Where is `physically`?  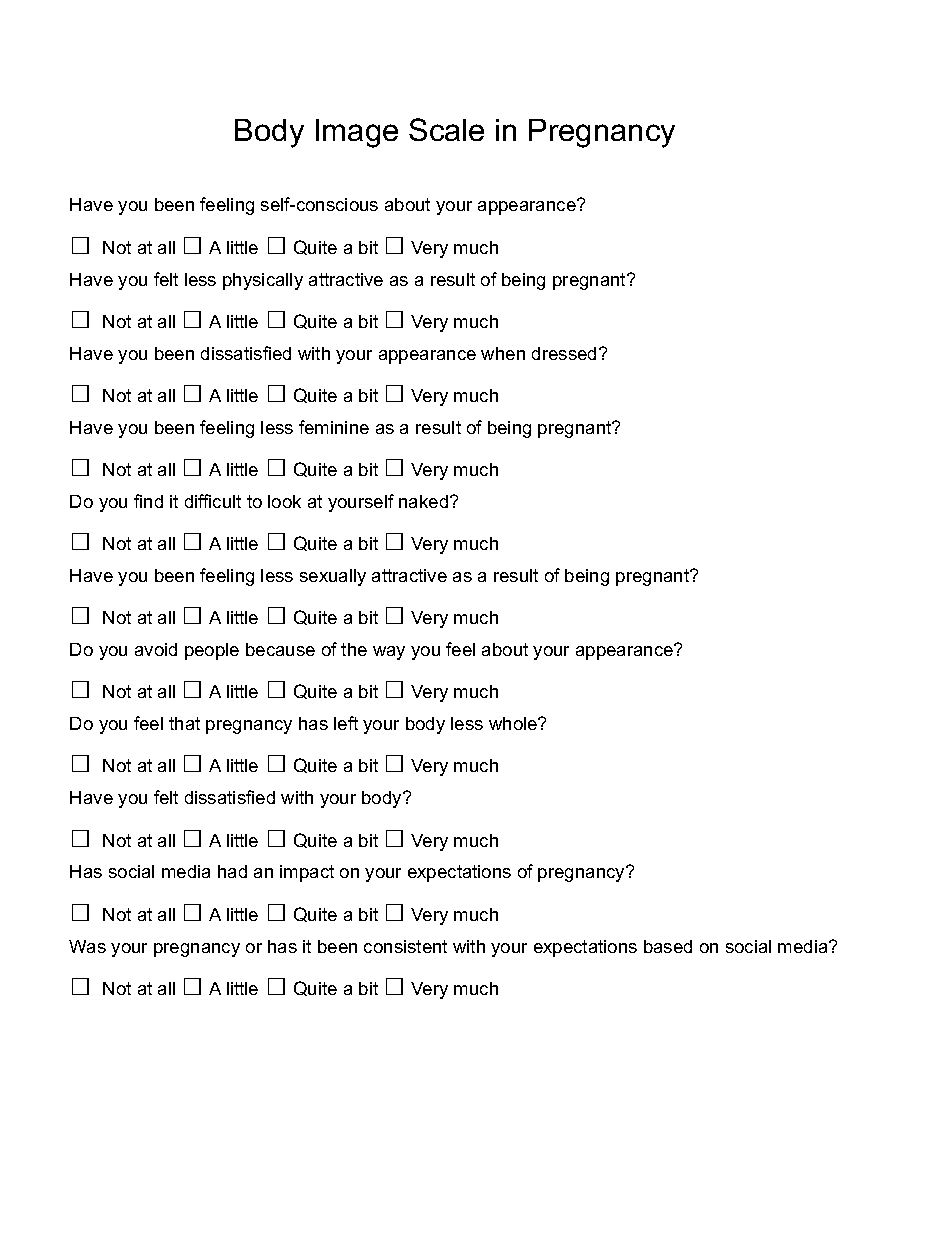
physically is located at coordinates (263, 281).
